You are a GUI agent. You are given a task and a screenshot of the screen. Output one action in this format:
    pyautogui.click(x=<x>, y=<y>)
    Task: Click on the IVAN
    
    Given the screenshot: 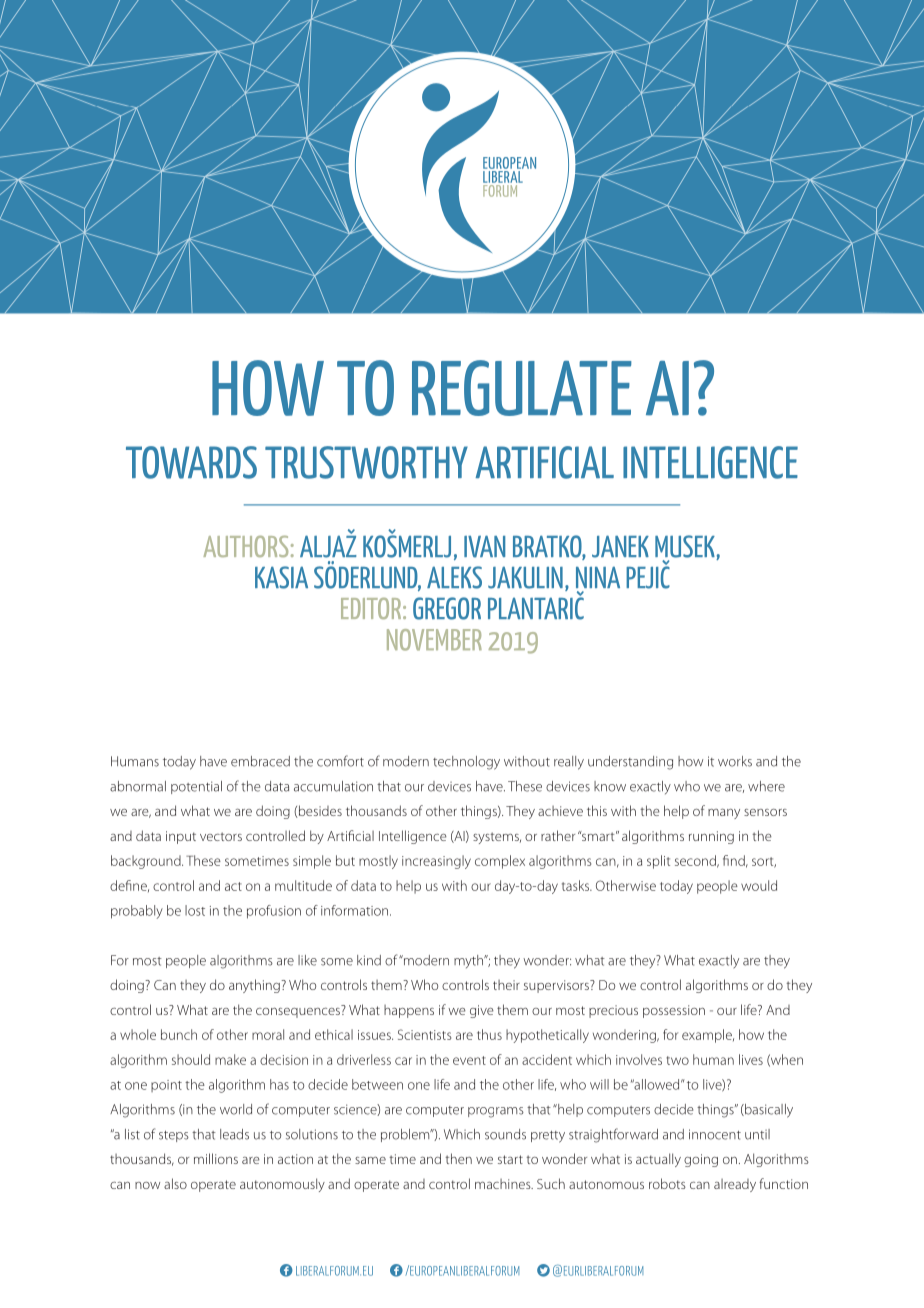 What is the action you would take?
    pyautogui.click(x=484, y=546)
